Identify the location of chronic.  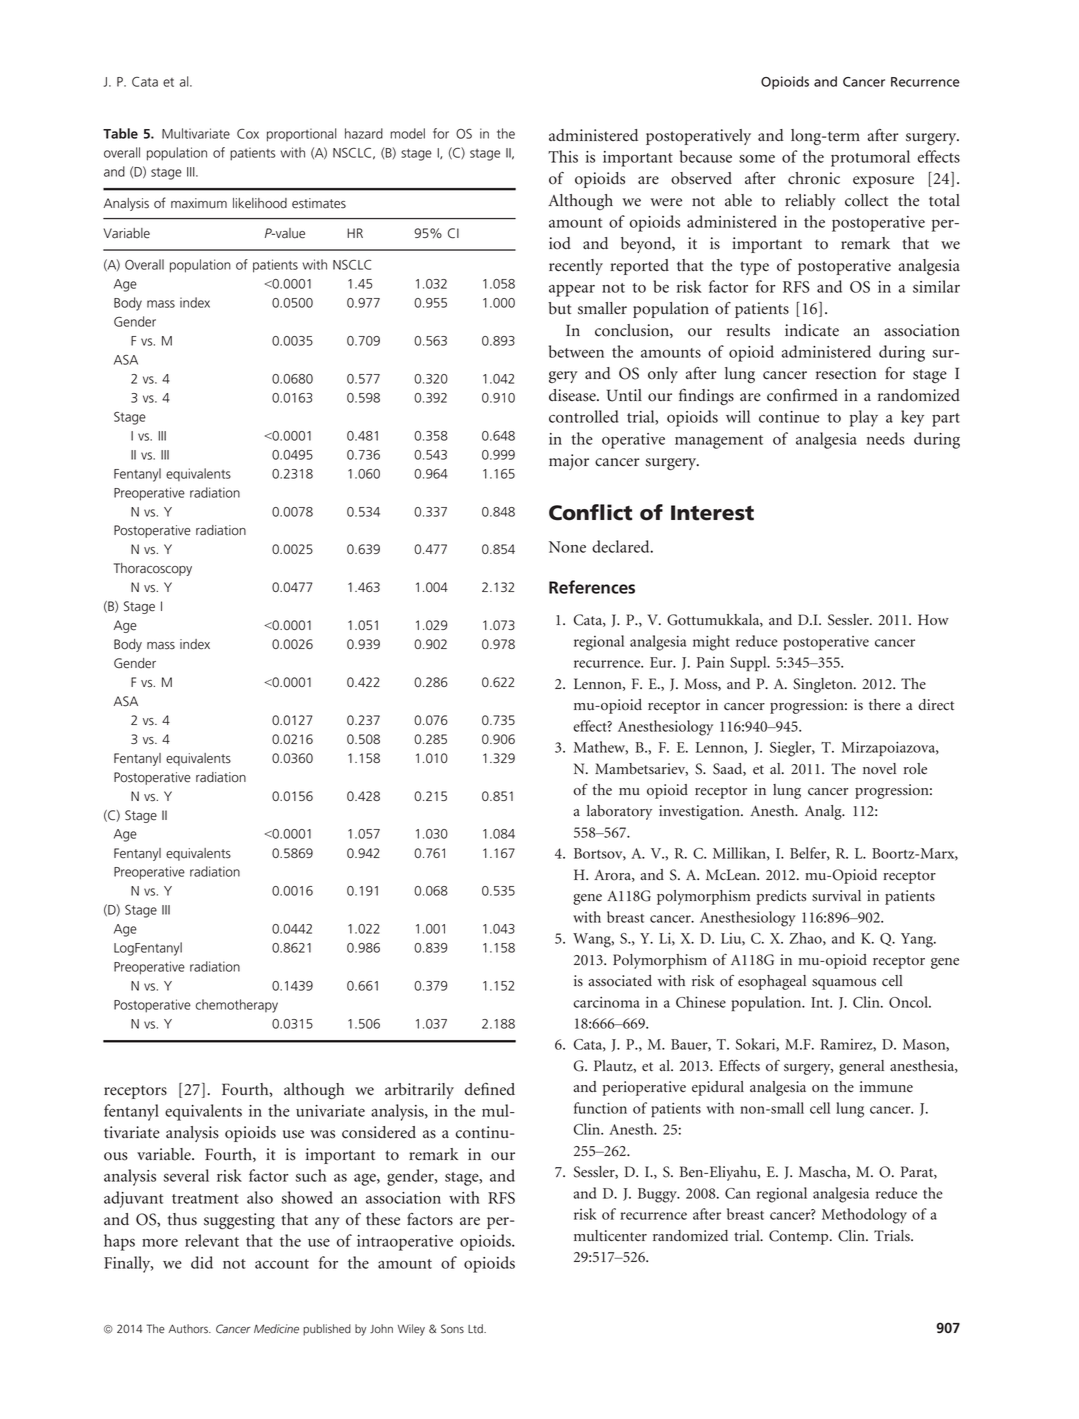
(814, 178).
